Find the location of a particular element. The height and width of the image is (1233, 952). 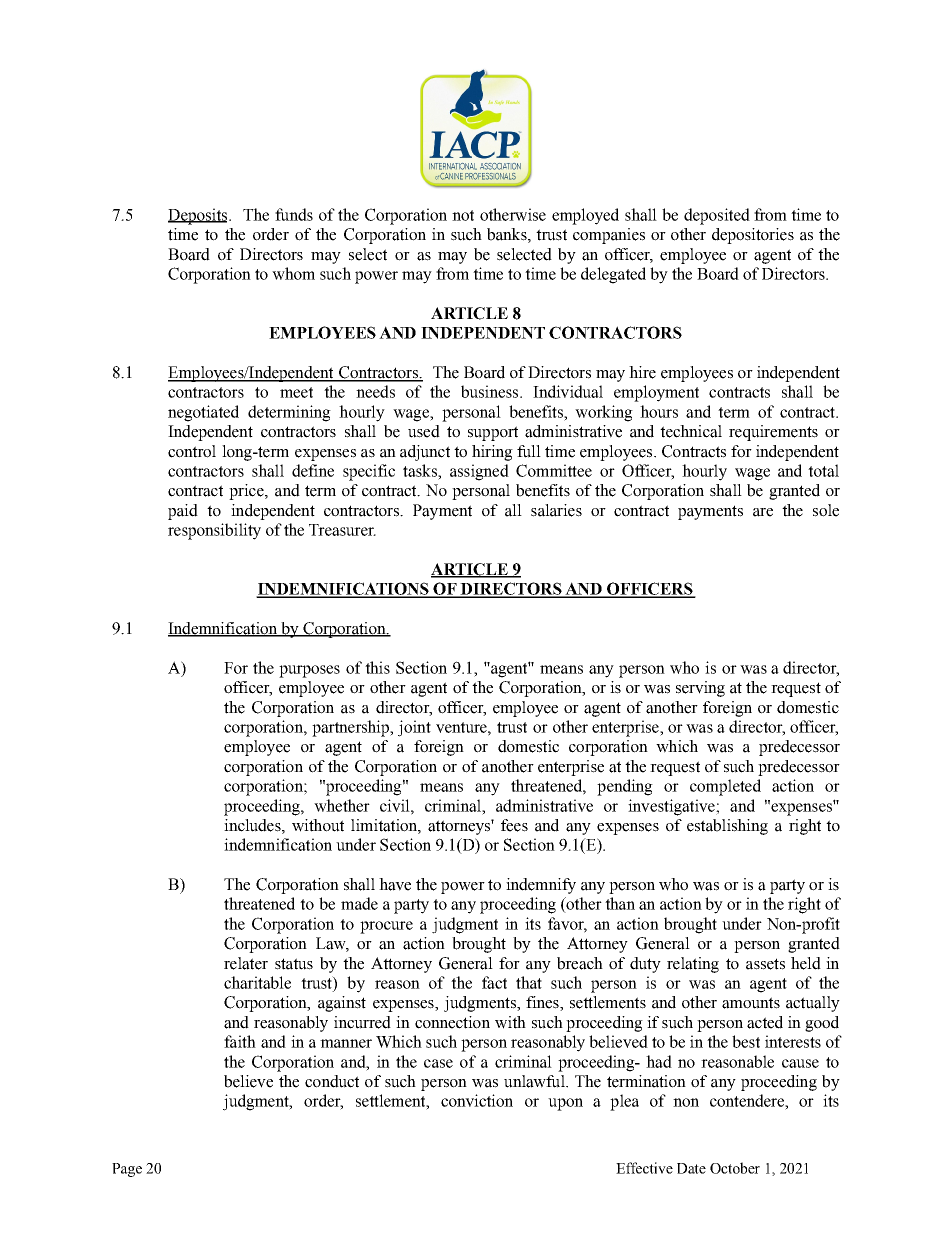

conviction is located at coordinates (477, 1100).
